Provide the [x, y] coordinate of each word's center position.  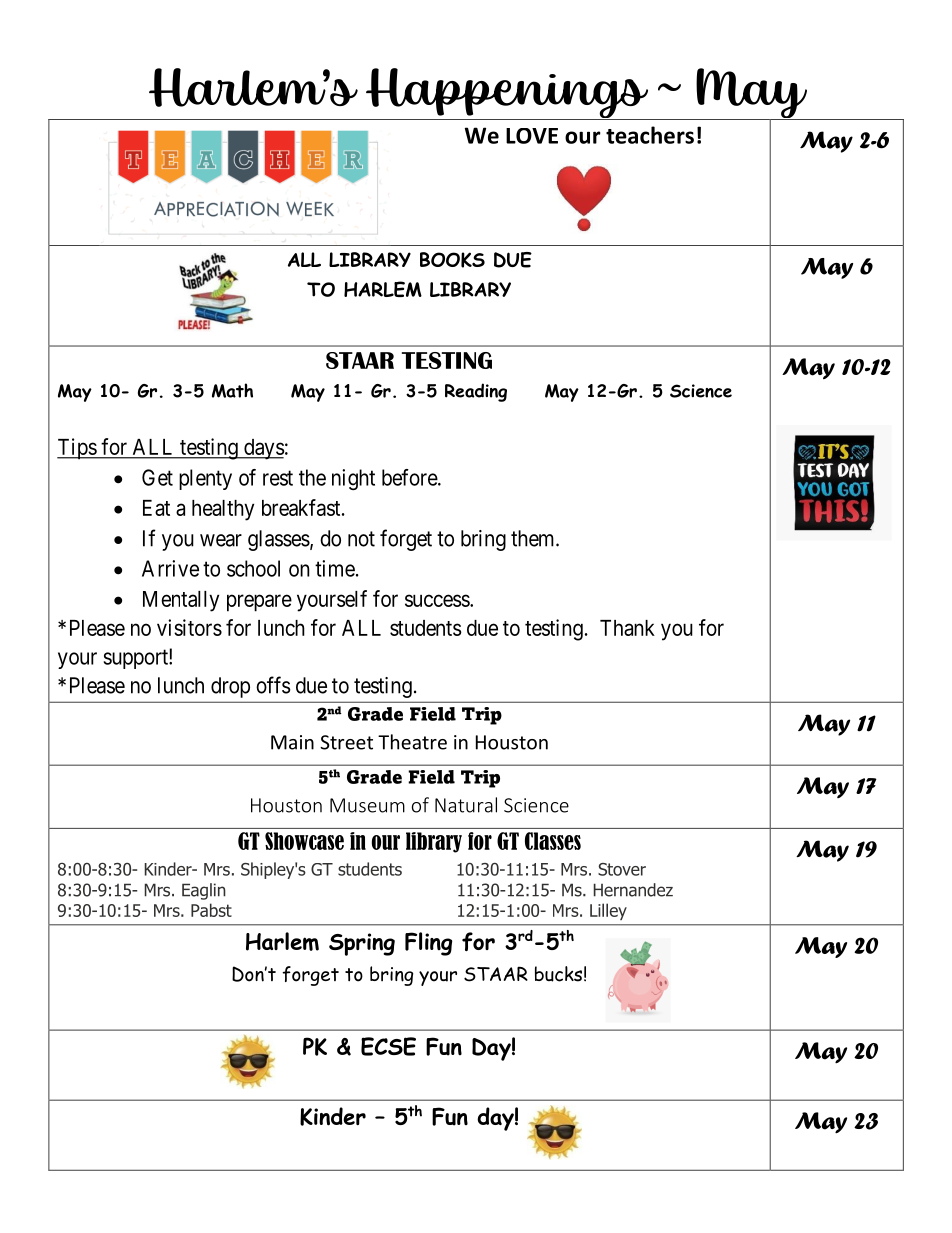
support [136, 659]
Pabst [211, 910]
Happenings [507, 94]
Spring [362, 944]
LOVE [532, 136]
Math [232, 390]
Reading [476, 392]
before [410, 477]
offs [273, 685]
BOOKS [452, 260]
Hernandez [633, 890]
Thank [627, 628]
